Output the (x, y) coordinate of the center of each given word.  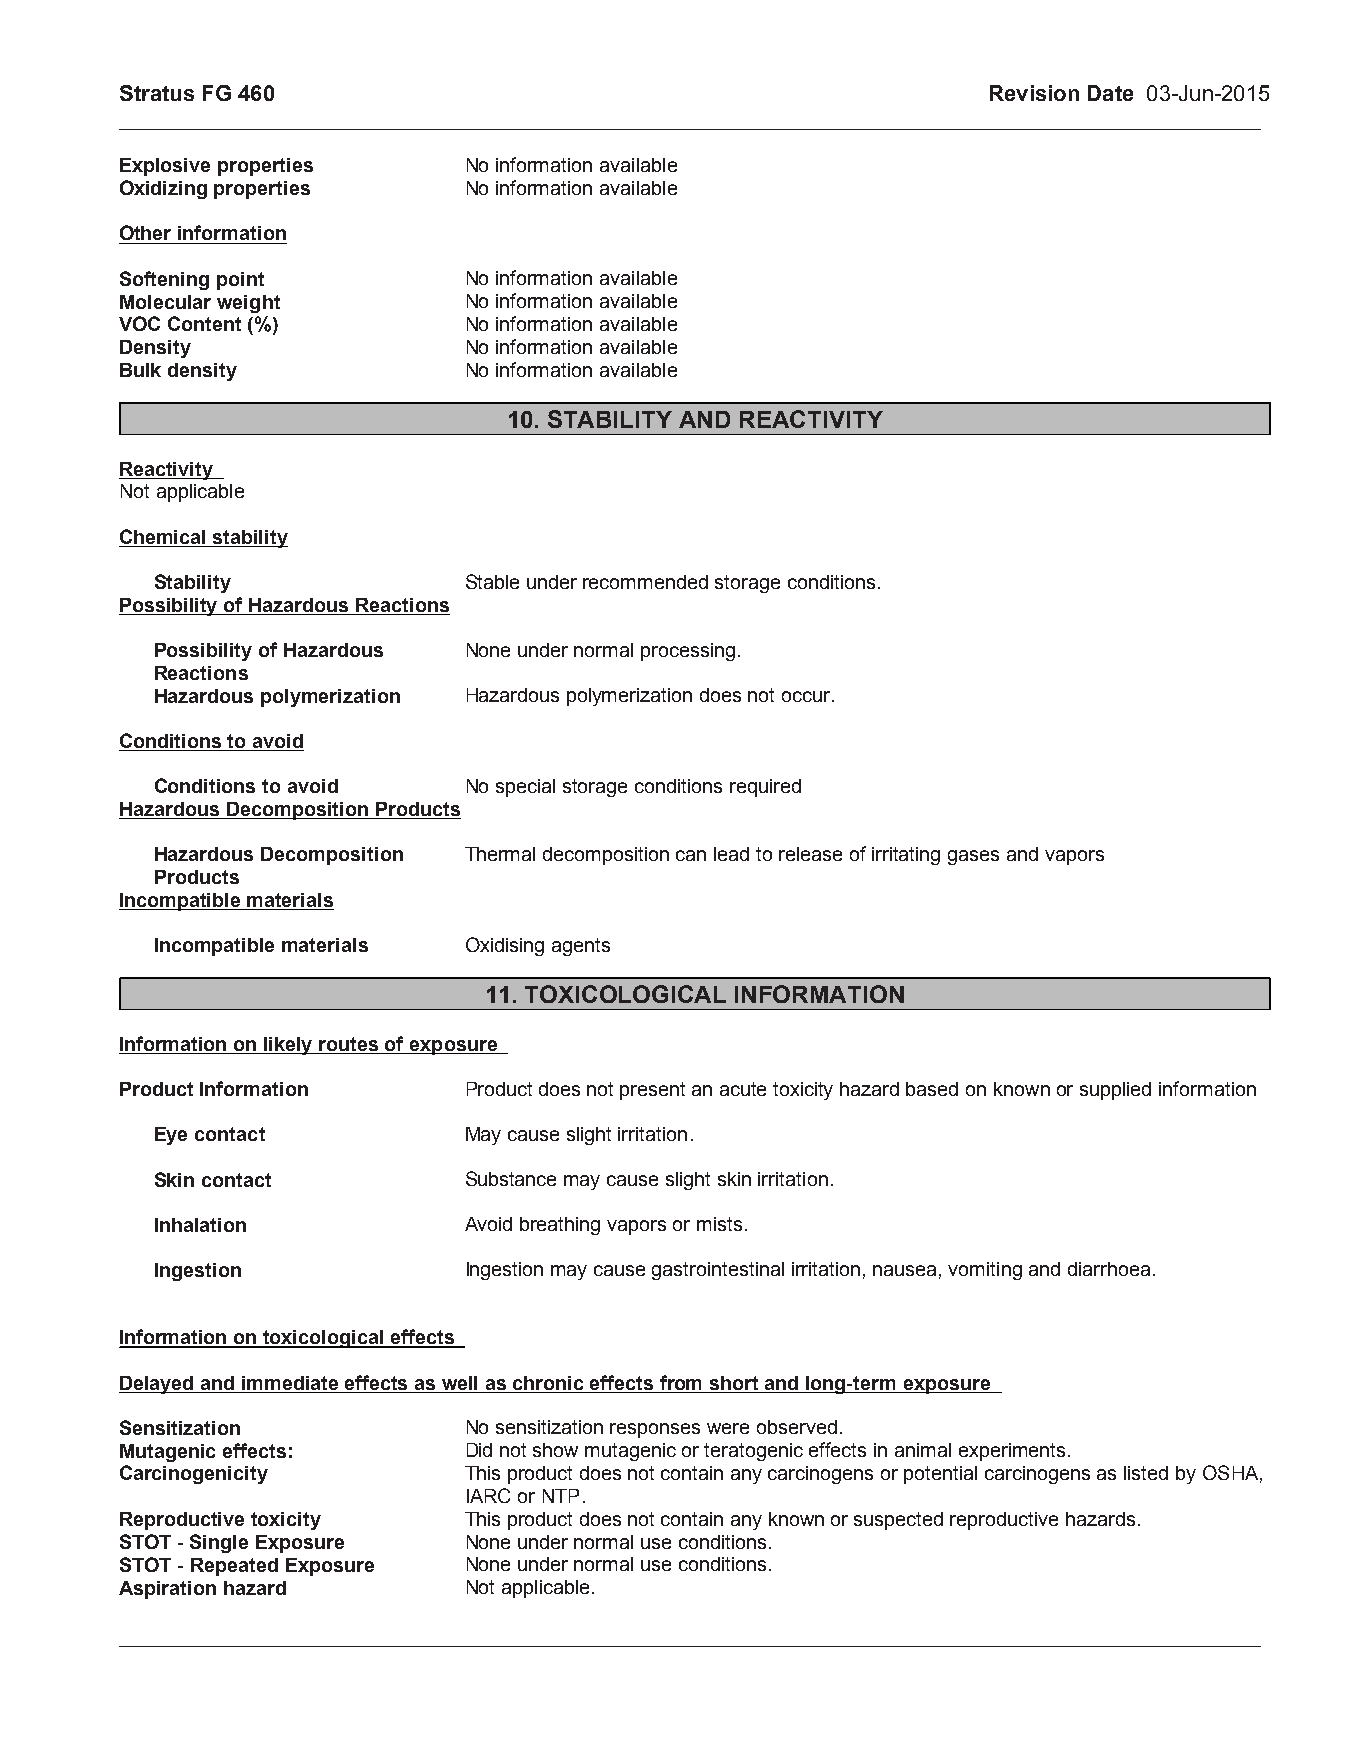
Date (1110, 93)
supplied (1115, 1091)
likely (289, 1046)
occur (807, 696)
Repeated (234, 1567)
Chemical (164, 538)
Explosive (165, 167)
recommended (645, 582)
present (652, 1091)
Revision (1034, 93)
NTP (561, 1496)
